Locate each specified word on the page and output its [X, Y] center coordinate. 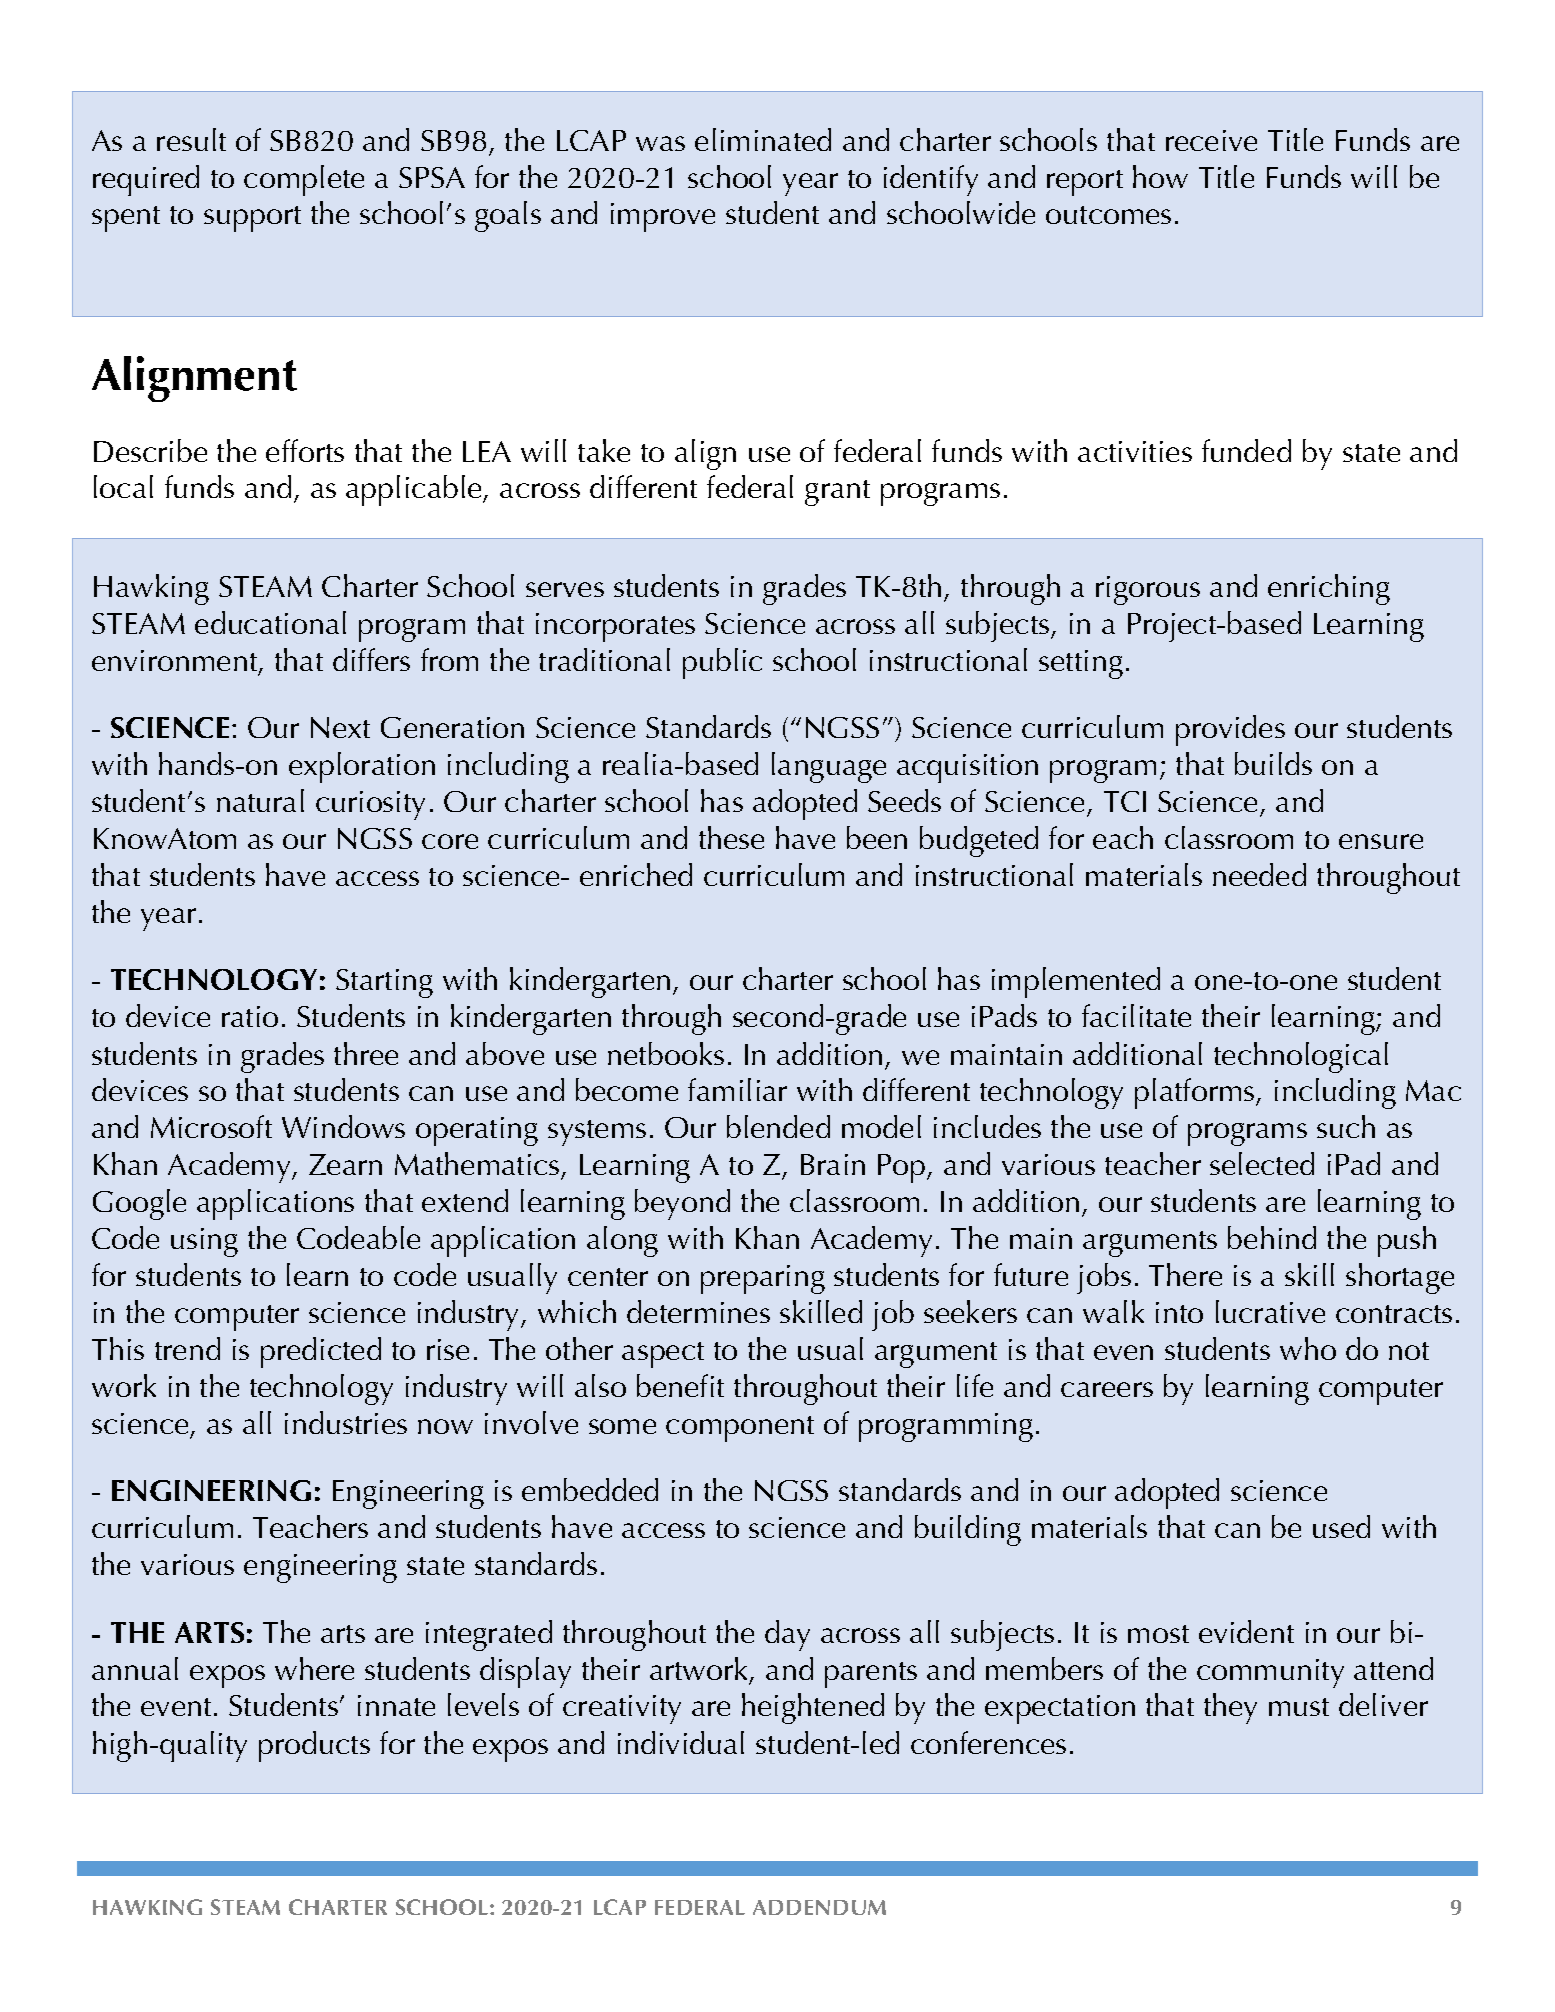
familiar [737, 1089]
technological [1301, 1057]
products [314, 1746]
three [366, 1053]
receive [1211, 140]
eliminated [763, 139]
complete [304, 180]
